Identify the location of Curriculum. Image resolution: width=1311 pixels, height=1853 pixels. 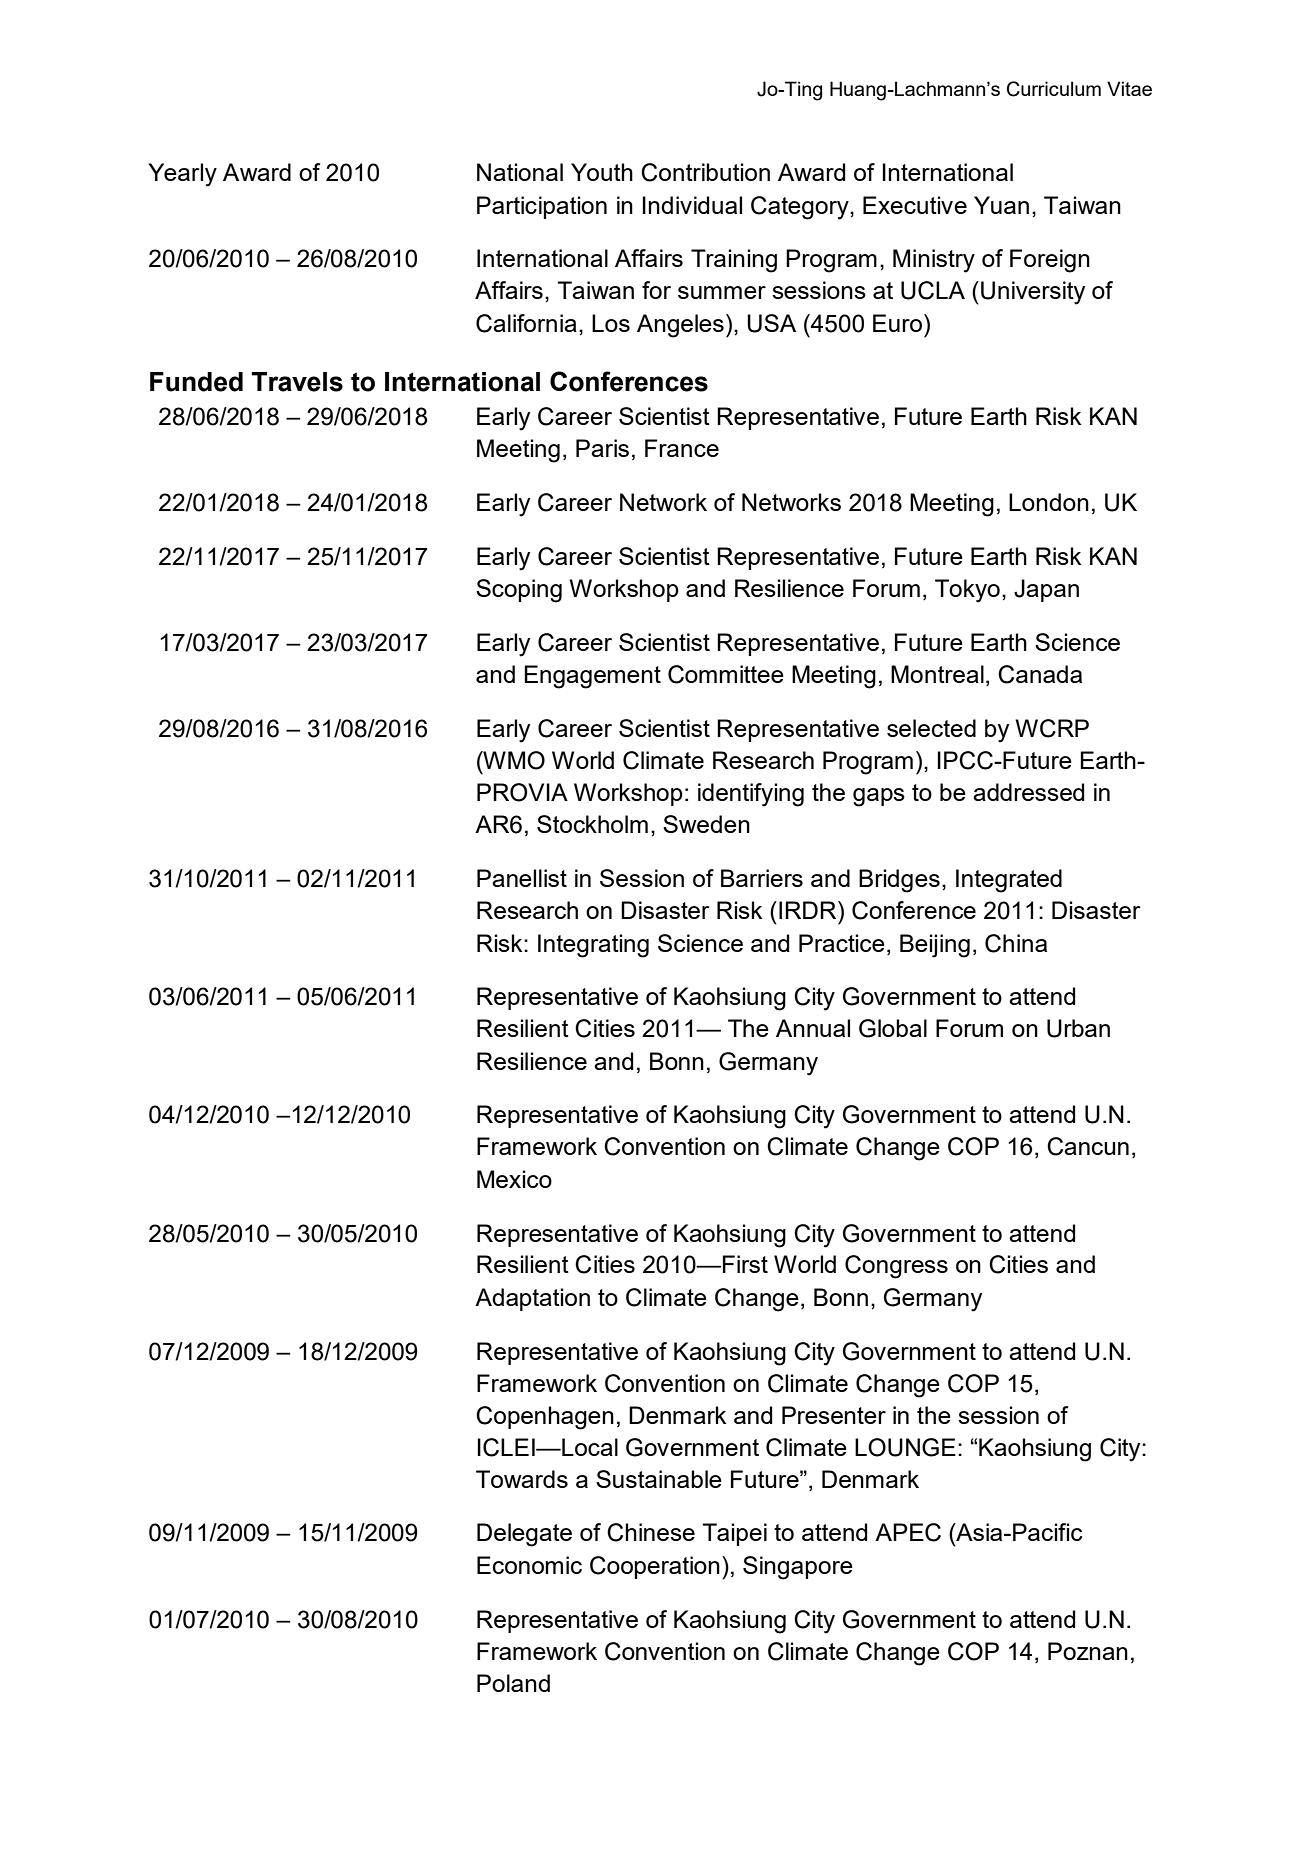
(1054, 89).
